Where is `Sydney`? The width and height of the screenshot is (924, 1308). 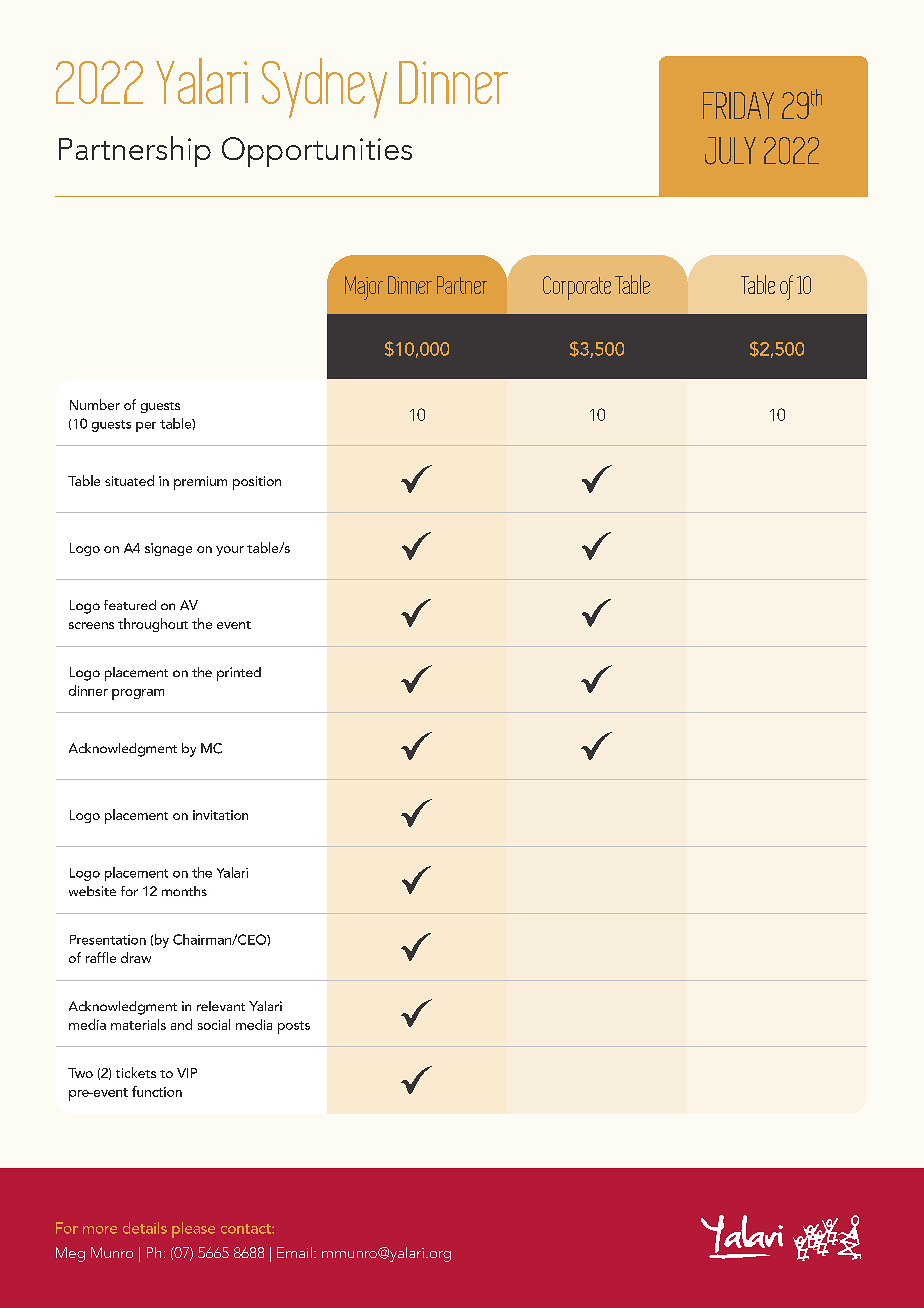
Sydney is located at coordinates (324, 88).
